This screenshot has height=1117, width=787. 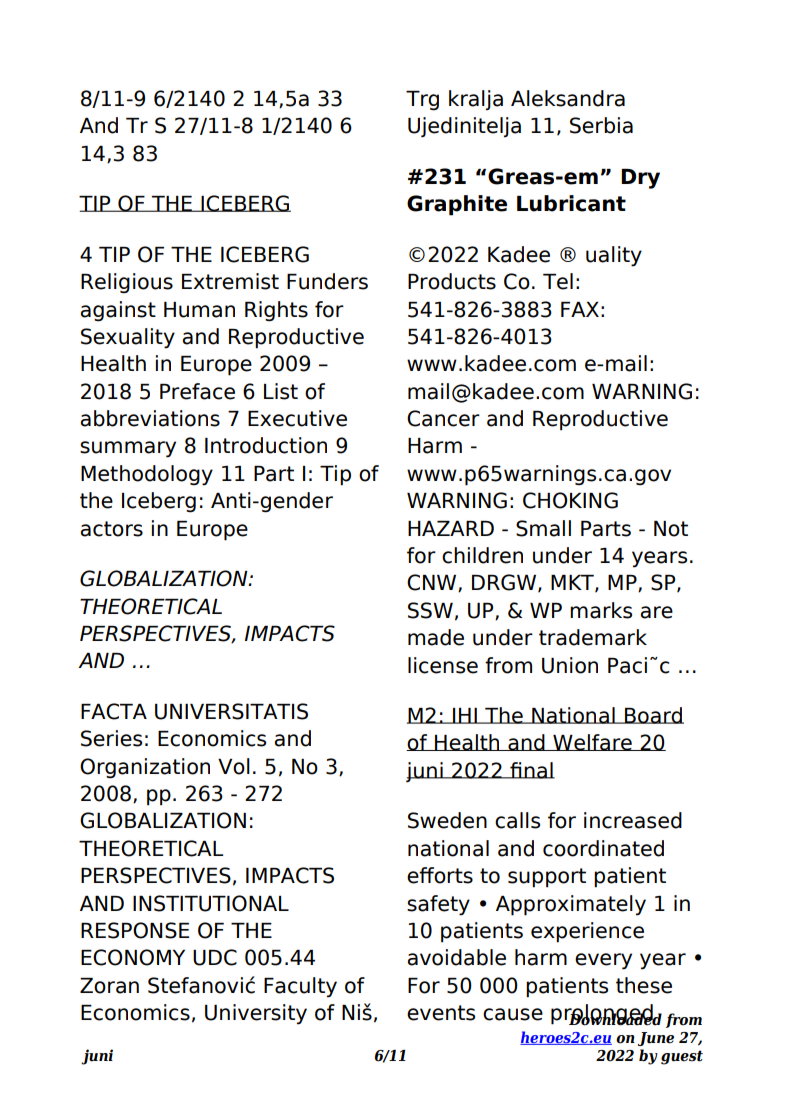 What do you see at coordinates (656, 1039) in the screenshot?
I see `June` at bounding box center [656, 1039].
